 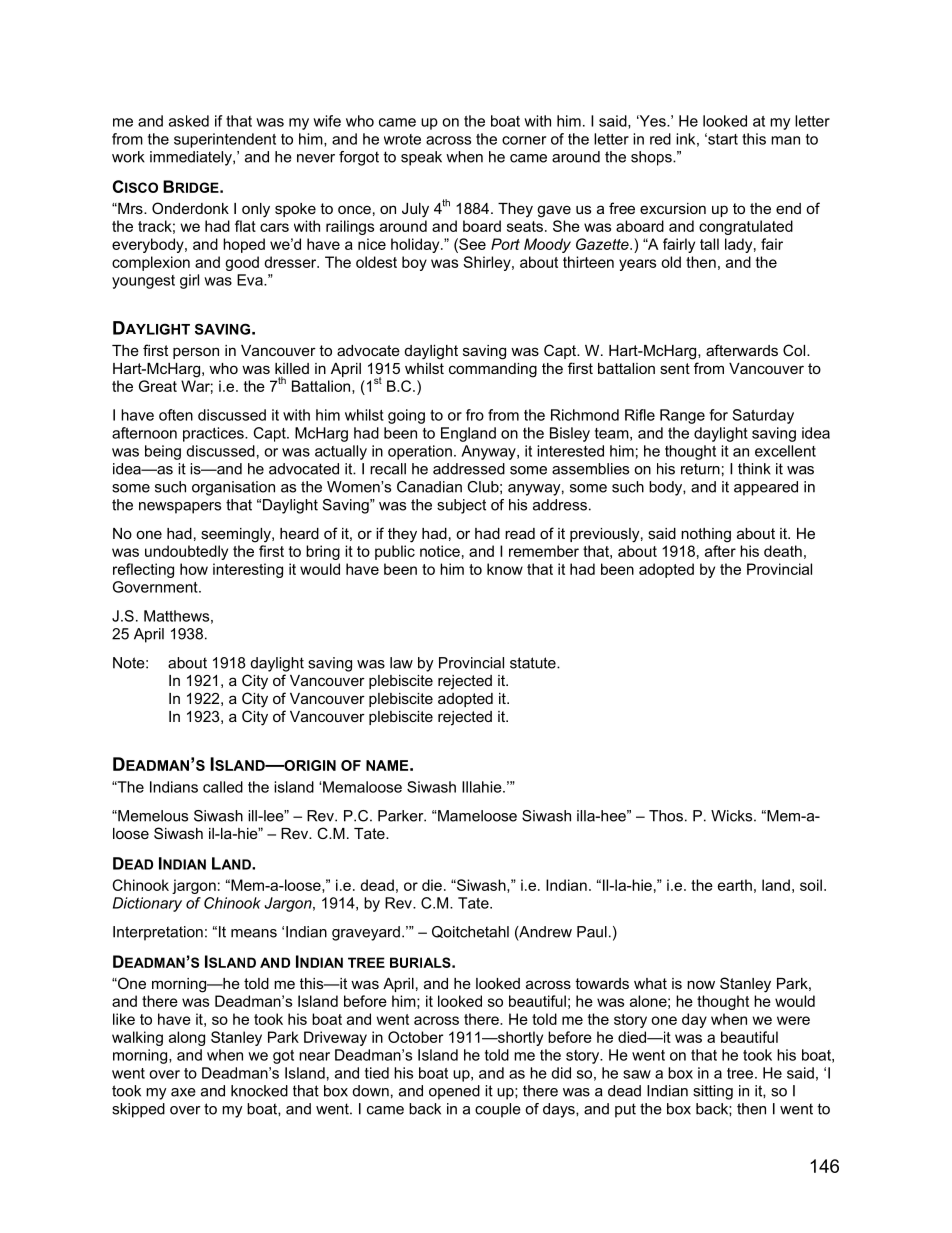 What do you see at coordinates (223, 787) in the page?
I see `called` at bounding box center [223, 787].
